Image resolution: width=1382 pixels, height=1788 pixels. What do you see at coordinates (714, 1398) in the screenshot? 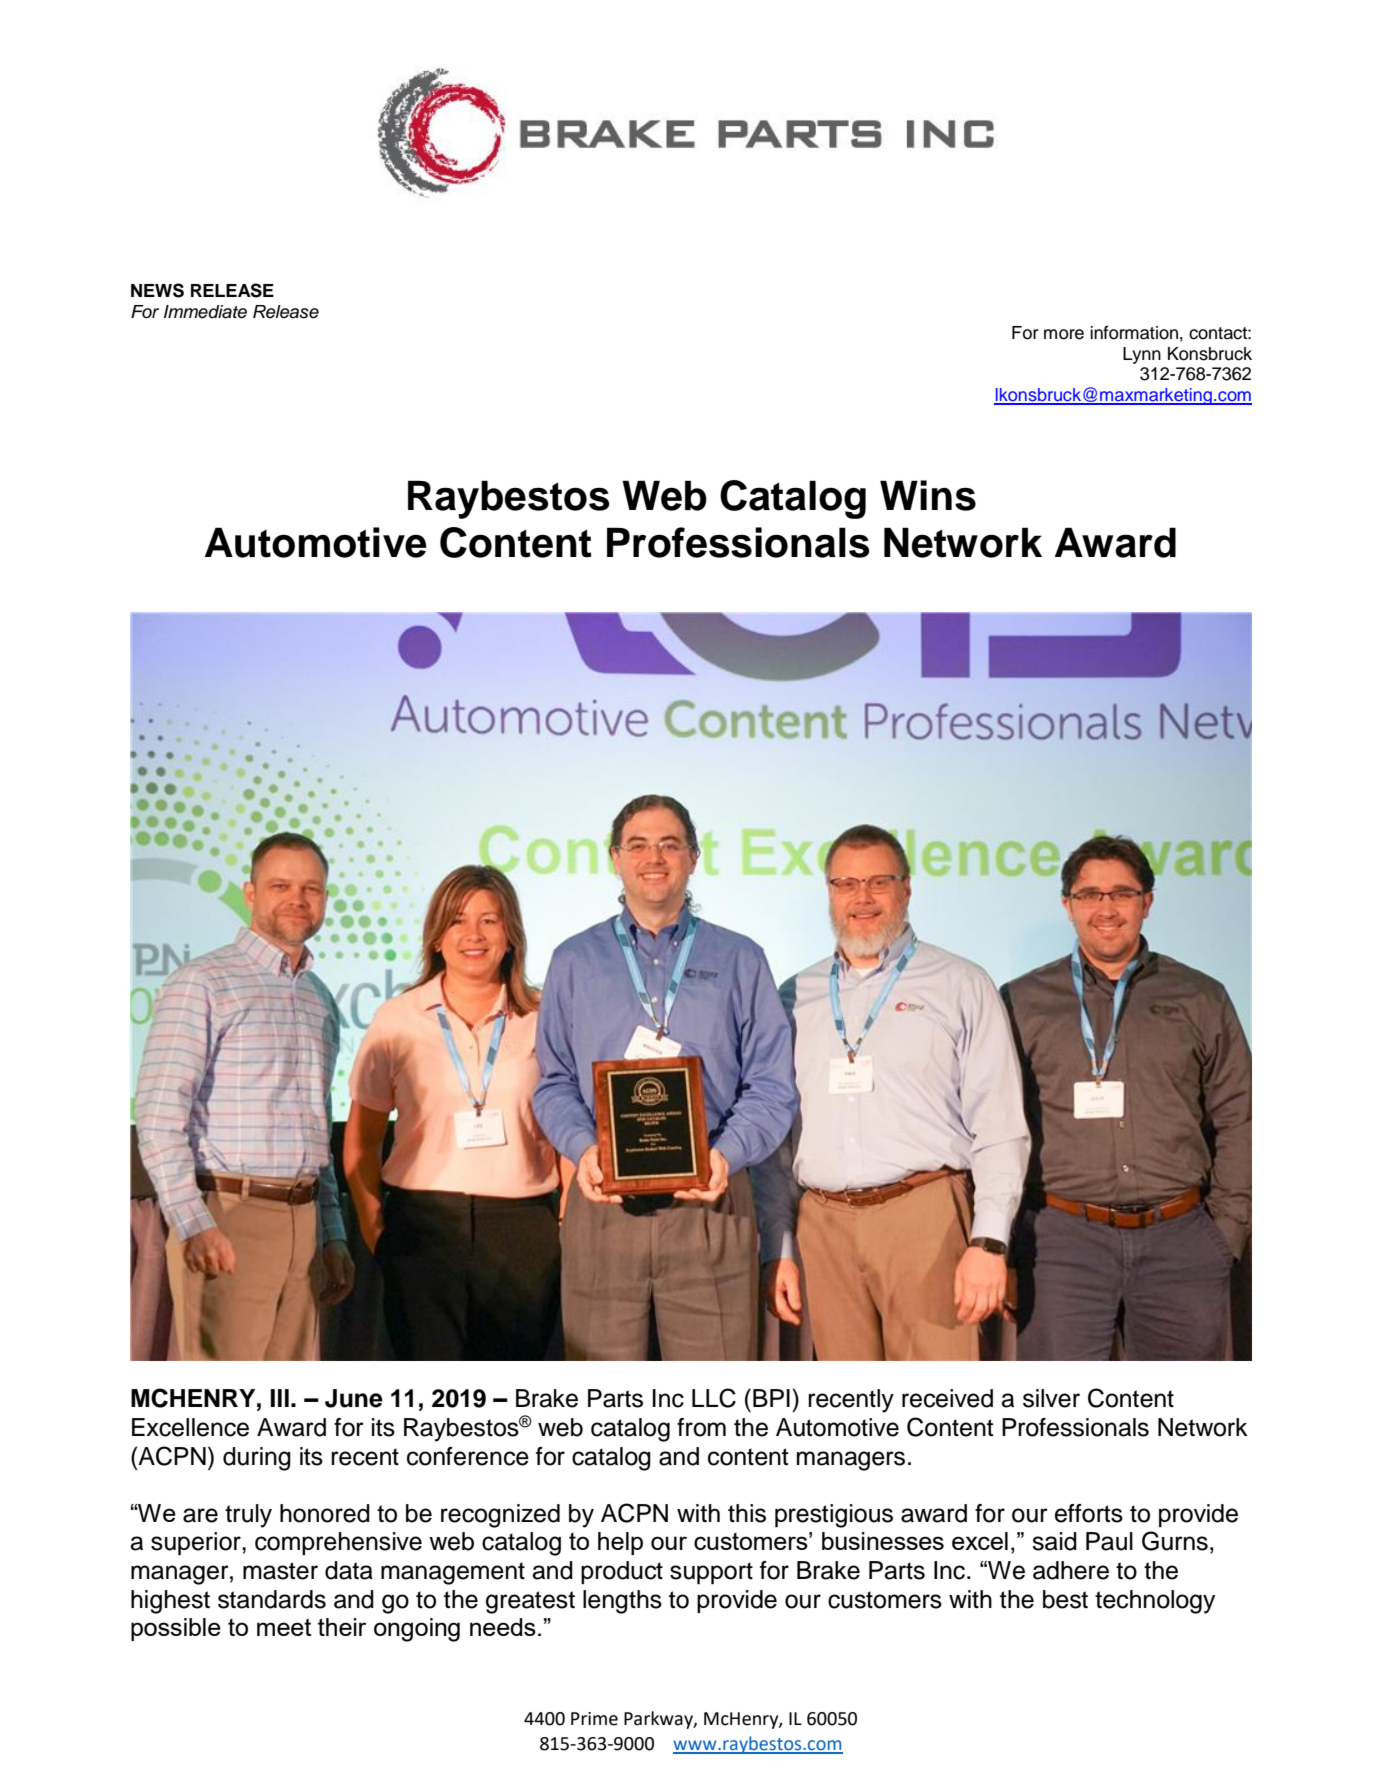
I see `LLC` at bounding box center [714, 1398].
